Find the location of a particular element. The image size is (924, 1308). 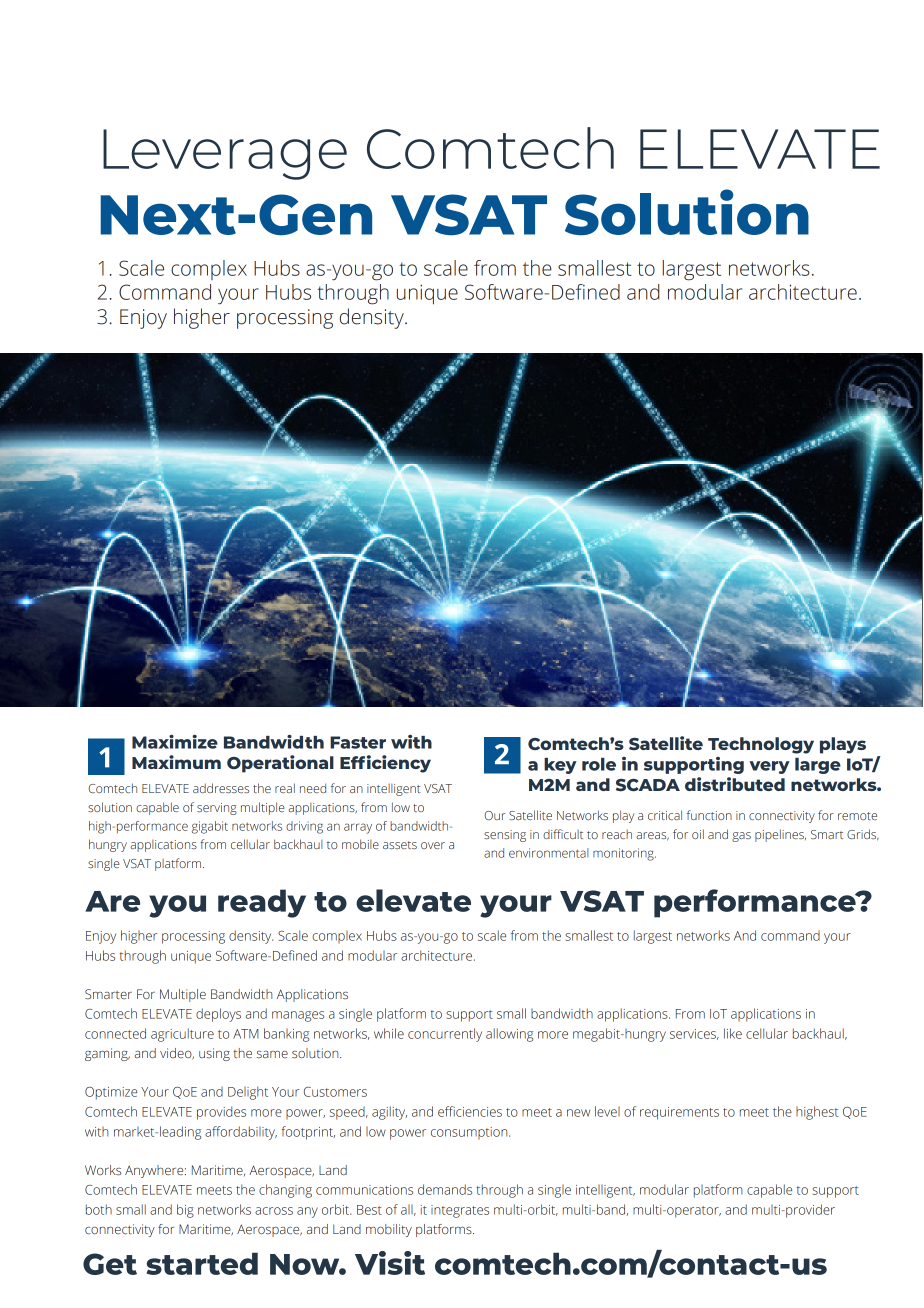

Leverage is located at coordinates (225, 154).
